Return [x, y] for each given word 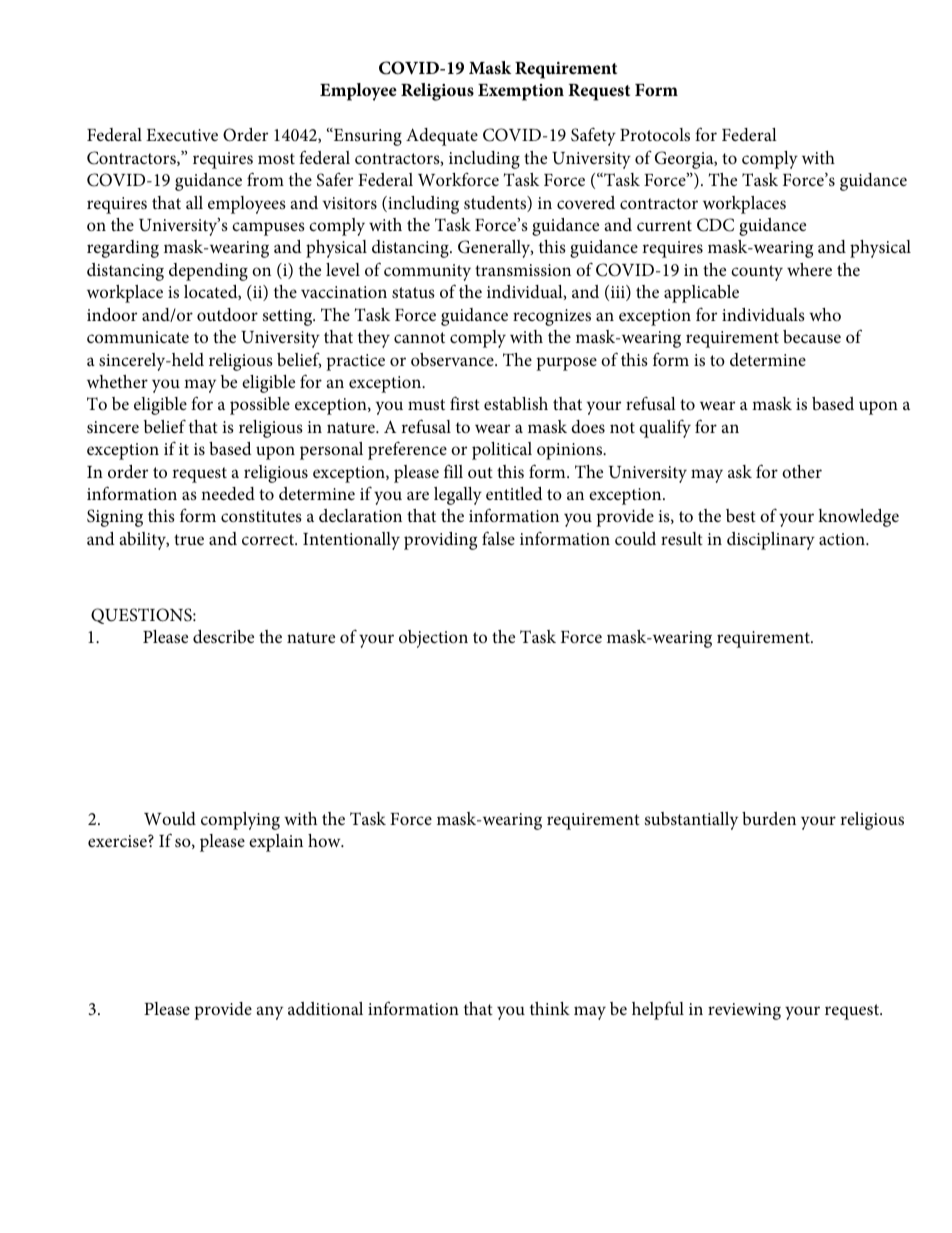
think [550, 1008]
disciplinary [771, 541]
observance [453, 359]
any [270, 1013]
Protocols [655, 134]
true [189, 539]
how [325, 840]
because [812, 336]
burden [769, 818]
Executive [182, 135]
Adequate [442, 137]
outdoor [227, 314]
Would [170, 818]
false [498, 538]
